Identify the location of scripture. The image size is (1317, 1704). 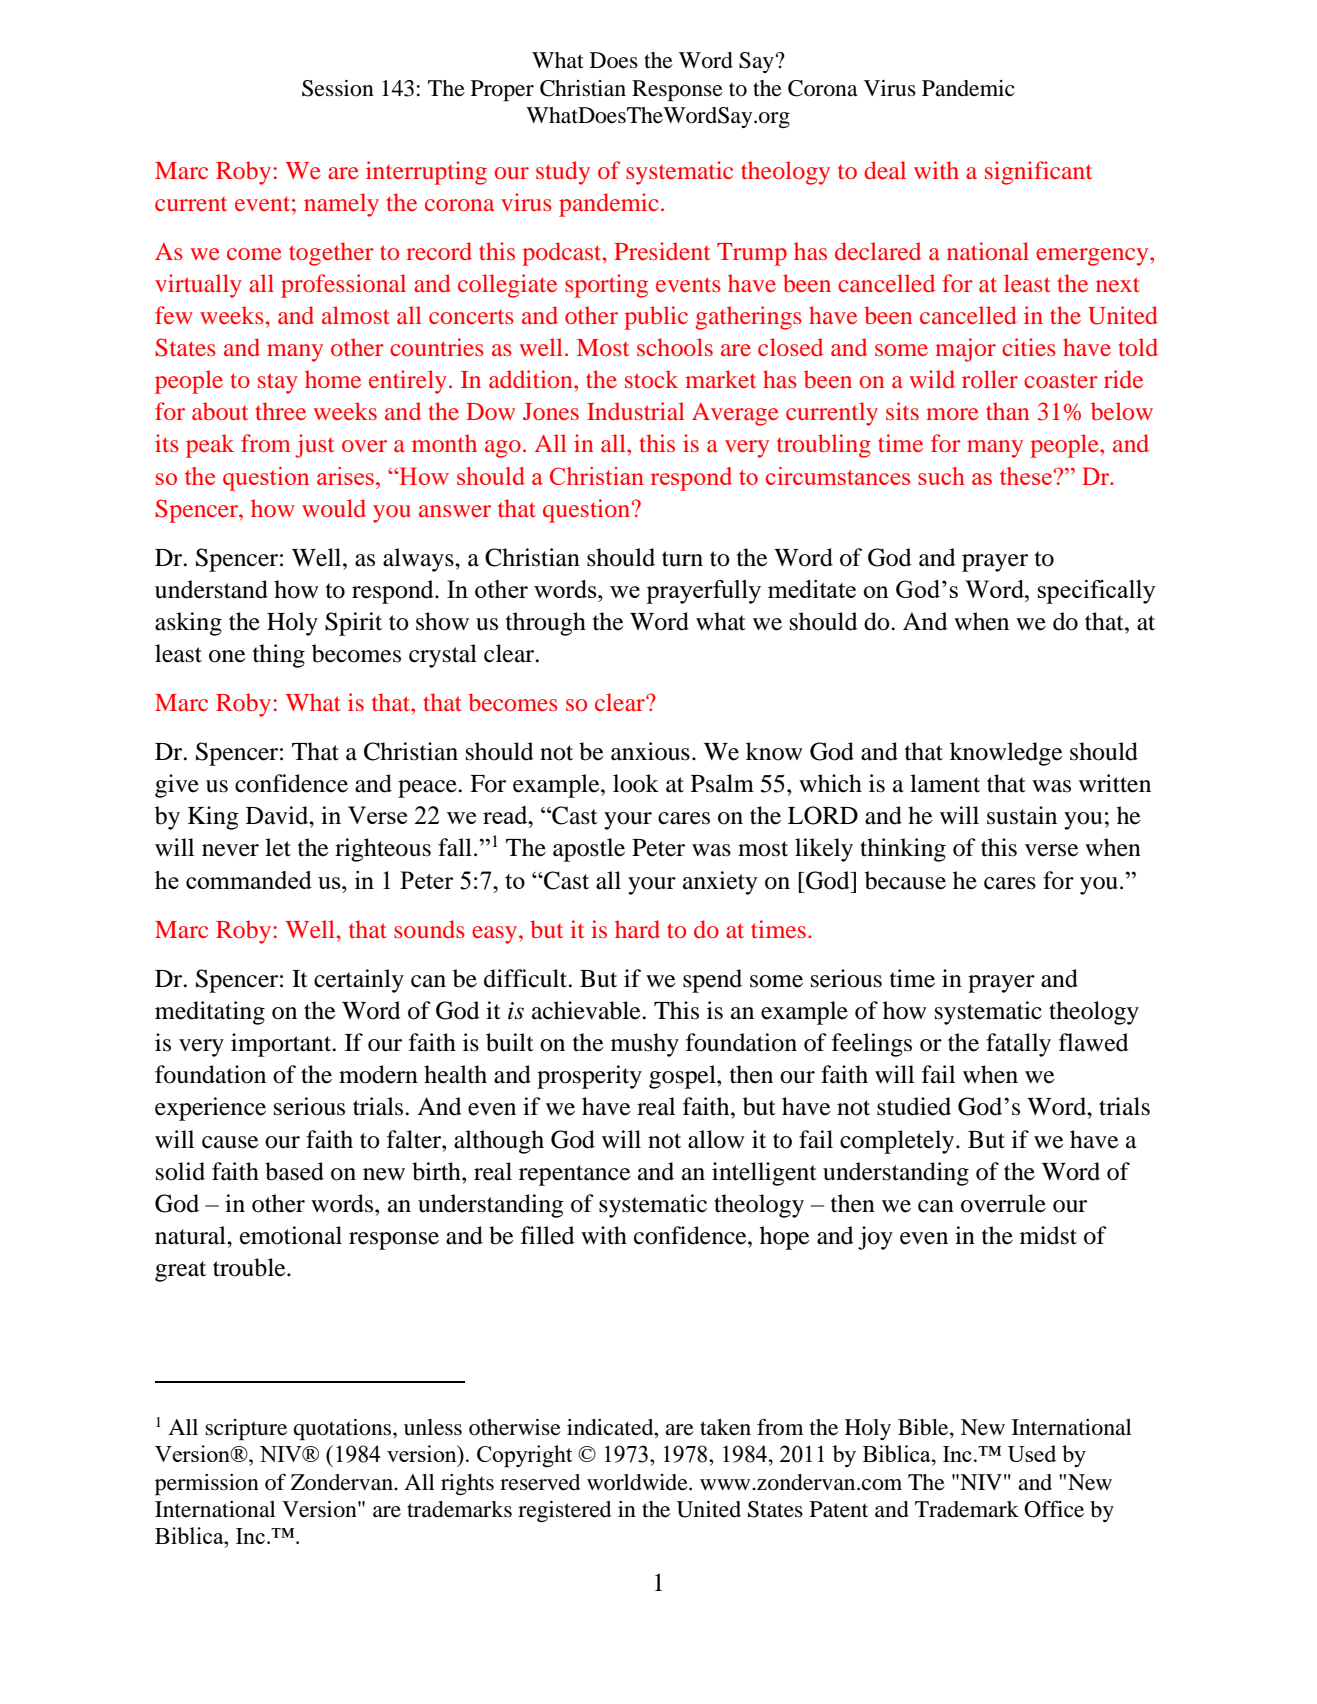
(246, 1429).
